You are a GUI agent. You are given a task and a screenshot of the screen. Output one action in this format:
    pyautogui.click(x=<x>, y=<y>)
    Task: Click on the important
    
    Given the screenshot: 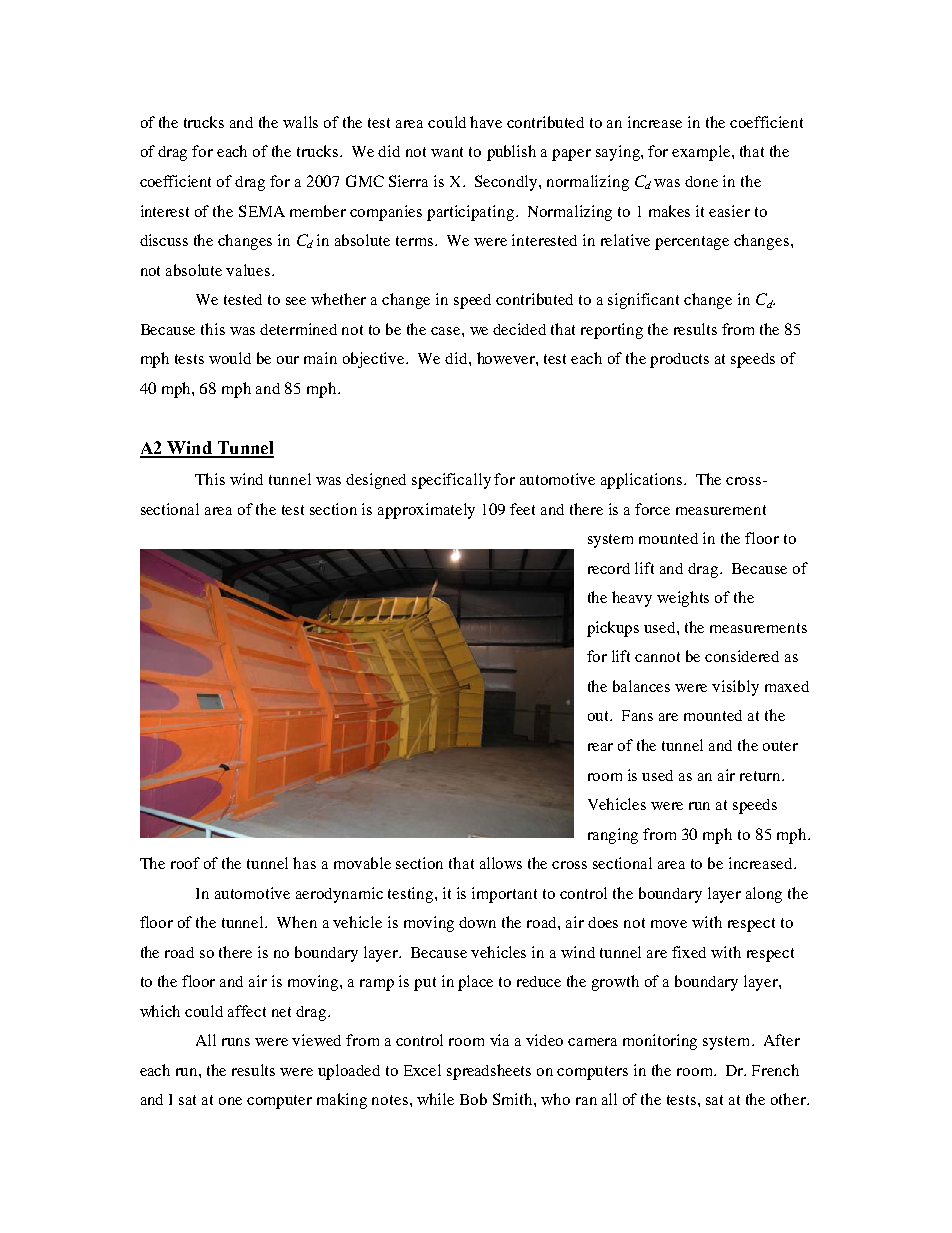 What is the action you would take?
    pyautogui.click(x=504, y=895)
